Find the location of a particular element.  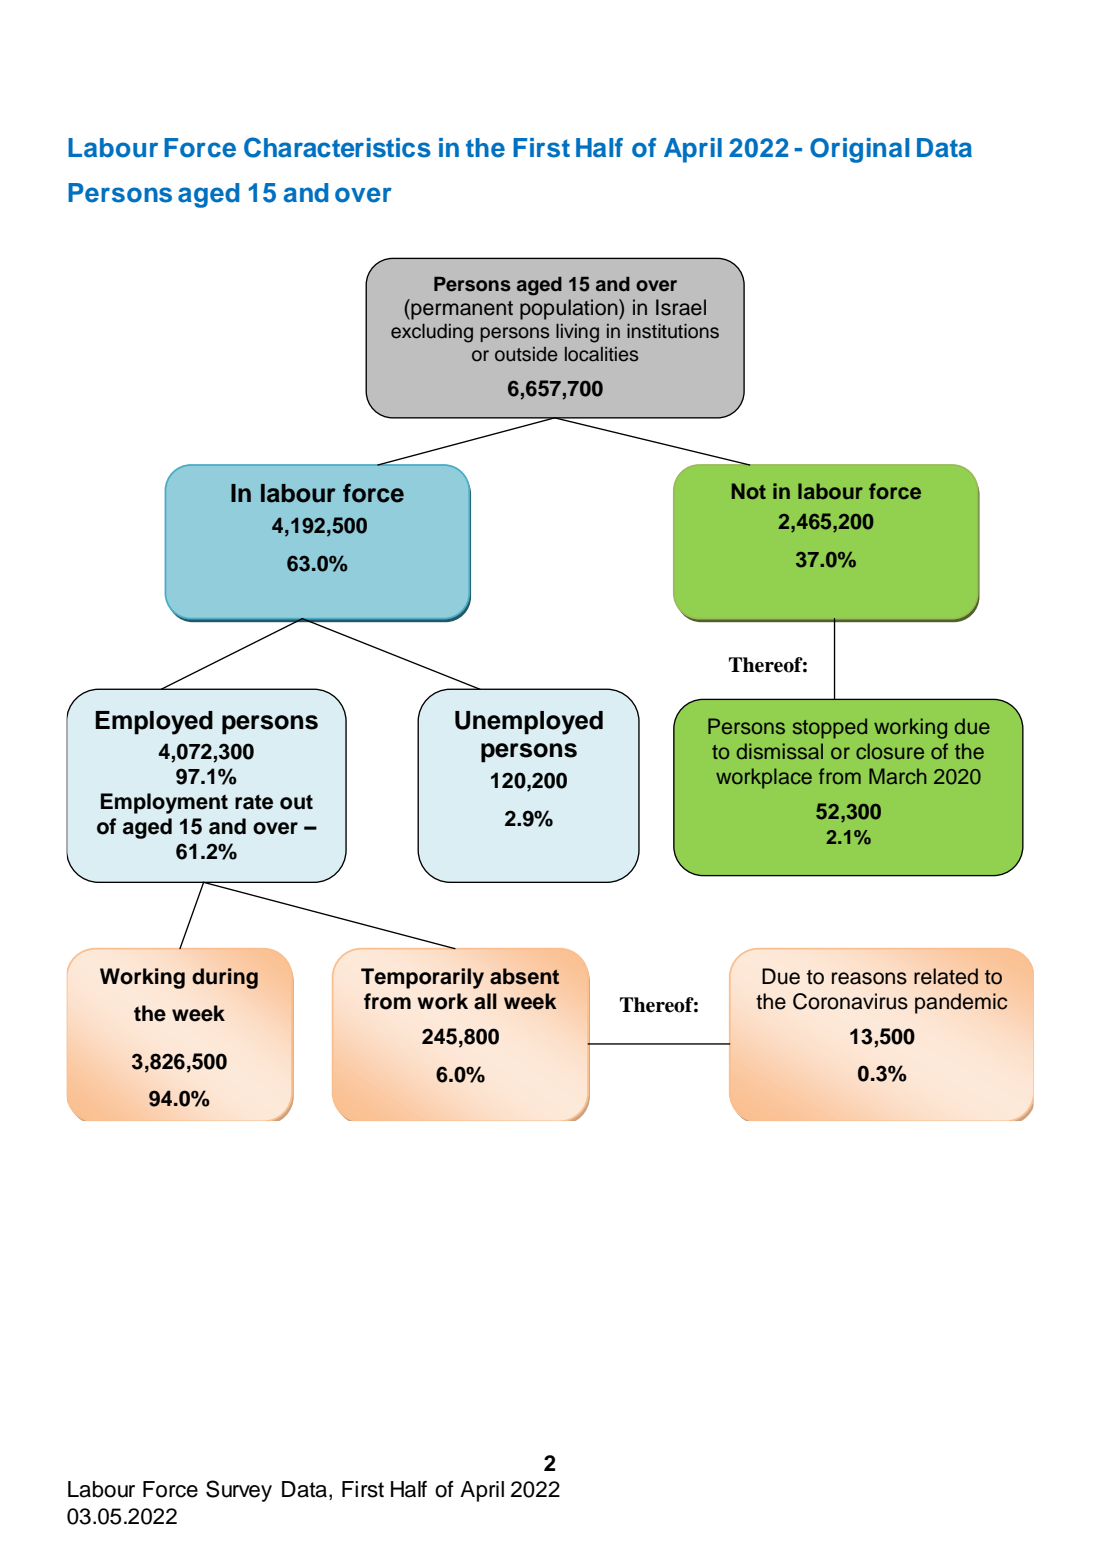

living is located at coordinates (577, 333).
